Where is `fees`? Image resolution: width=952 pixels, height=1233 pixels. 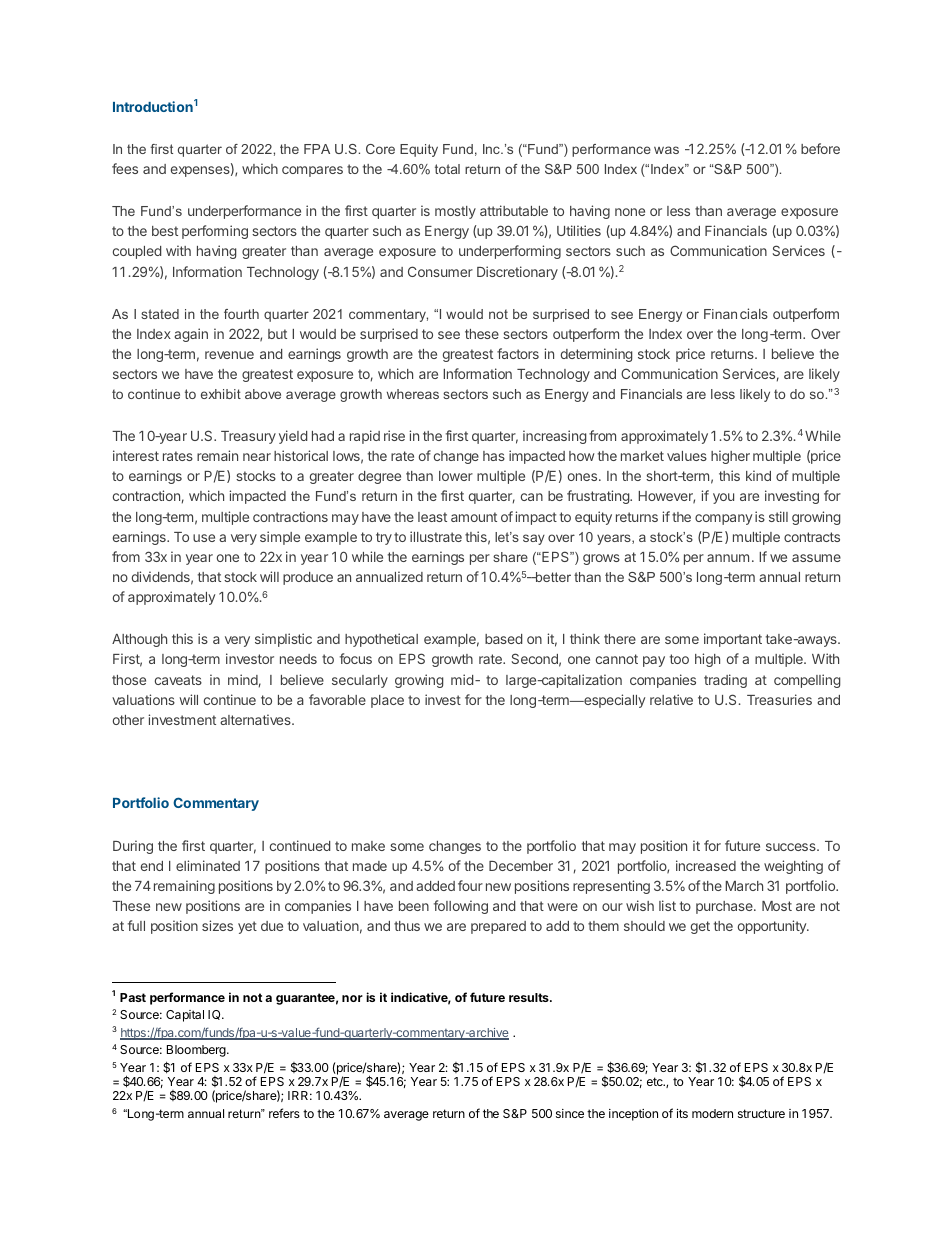
fees is located at coordinates (125, 168).
